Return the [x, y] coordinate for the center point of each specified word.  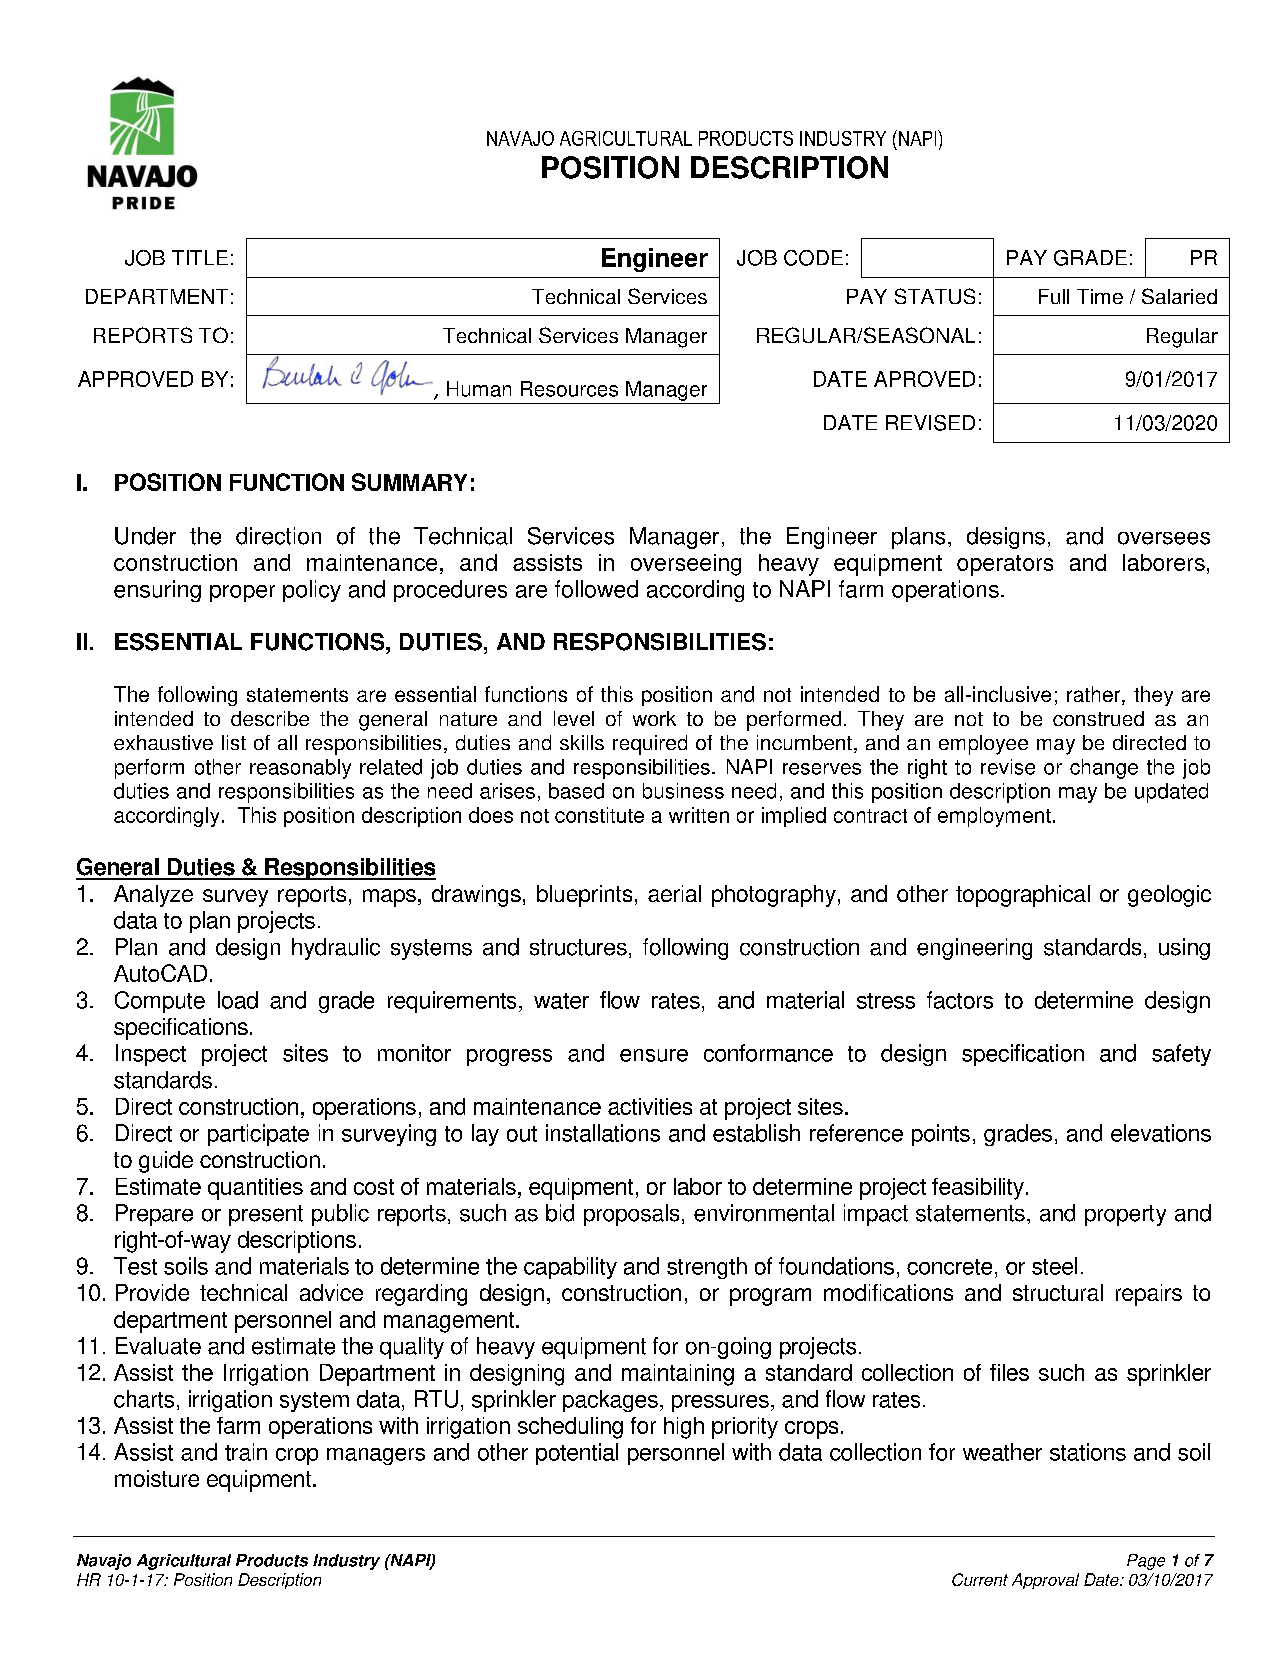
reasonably [300, 769]
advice [331, 1292]
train [246, 1452]
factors [960, 1000]
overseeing [686, 565]
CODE [813, 258]
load [238, 1000]
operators [1005, 565]
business [683, 791]
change [1104, 769]
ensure [654, 1055]
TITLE [200, 257]
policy [312, 591]
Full [1054, 296]
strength [707, 1268]
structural [1058, 1292]
